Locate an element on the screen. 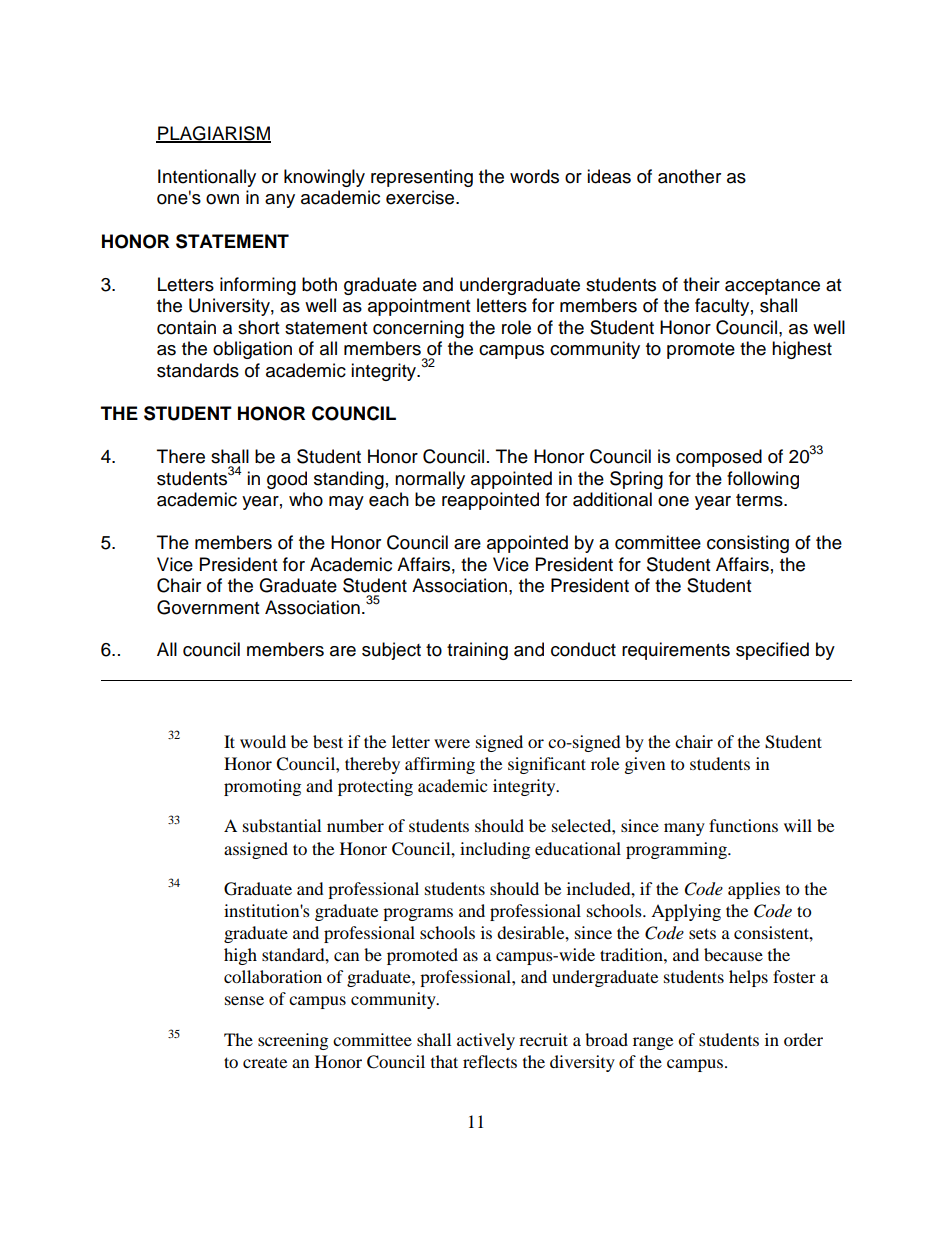  were is located at coordinates (452, 743).
